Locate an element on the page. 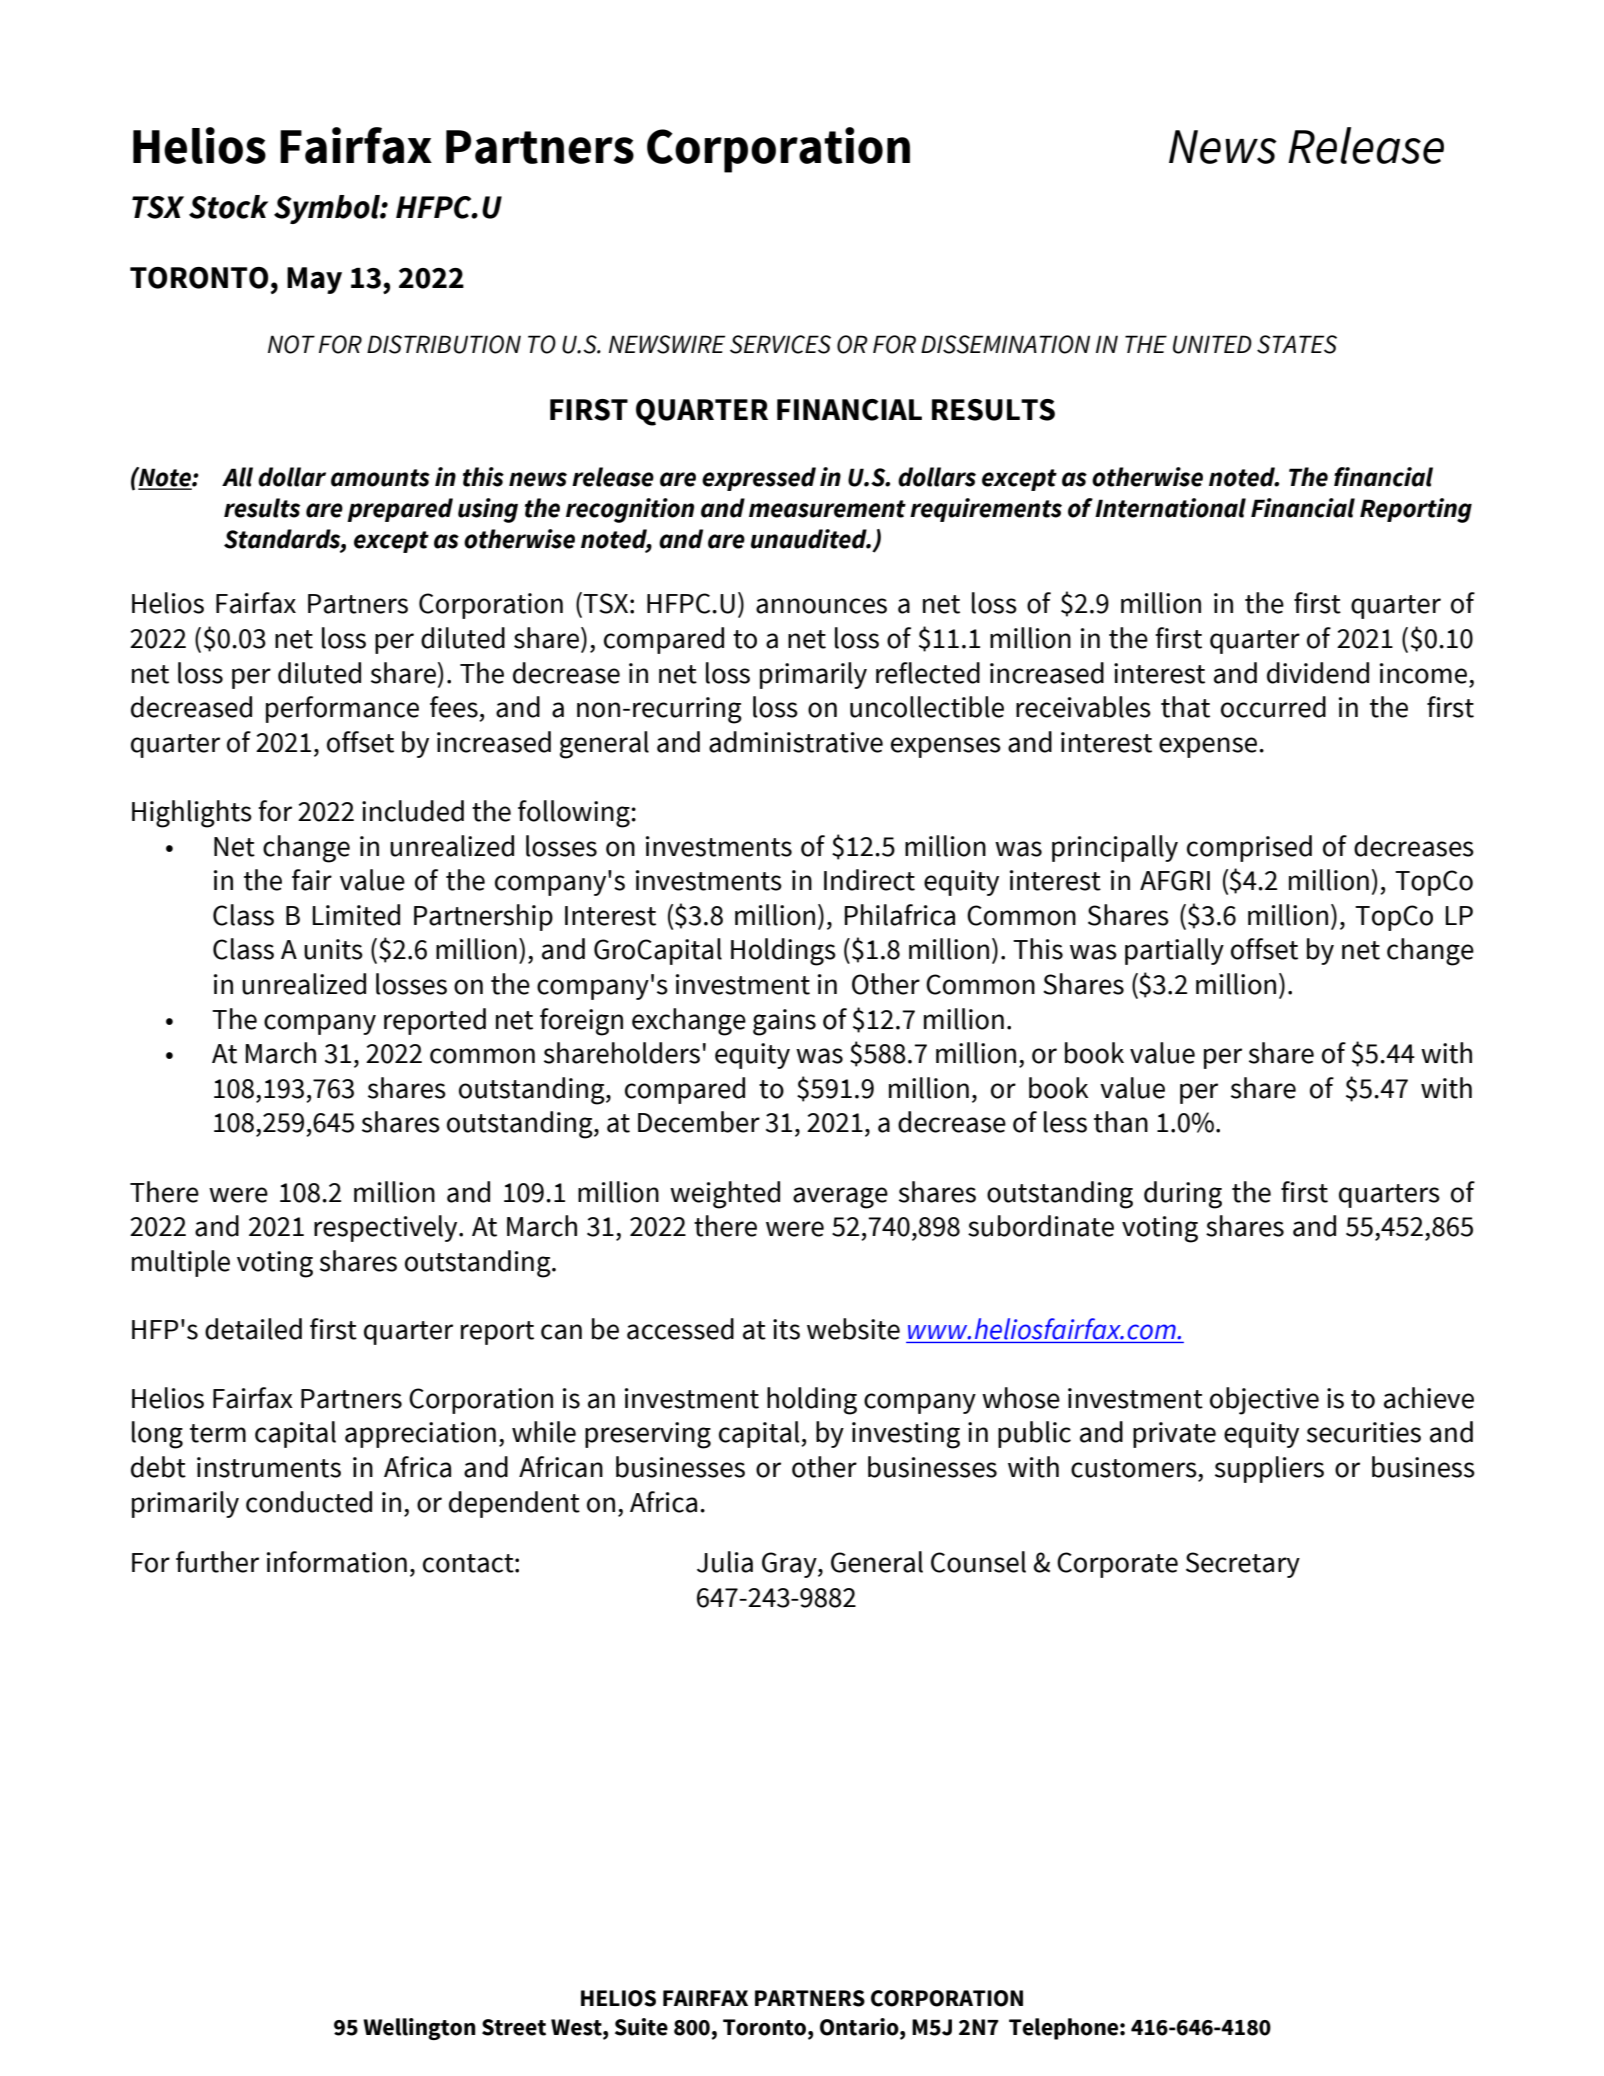 The image size is (1604, 2076). respectively is located at coordinates (387, 1228).
